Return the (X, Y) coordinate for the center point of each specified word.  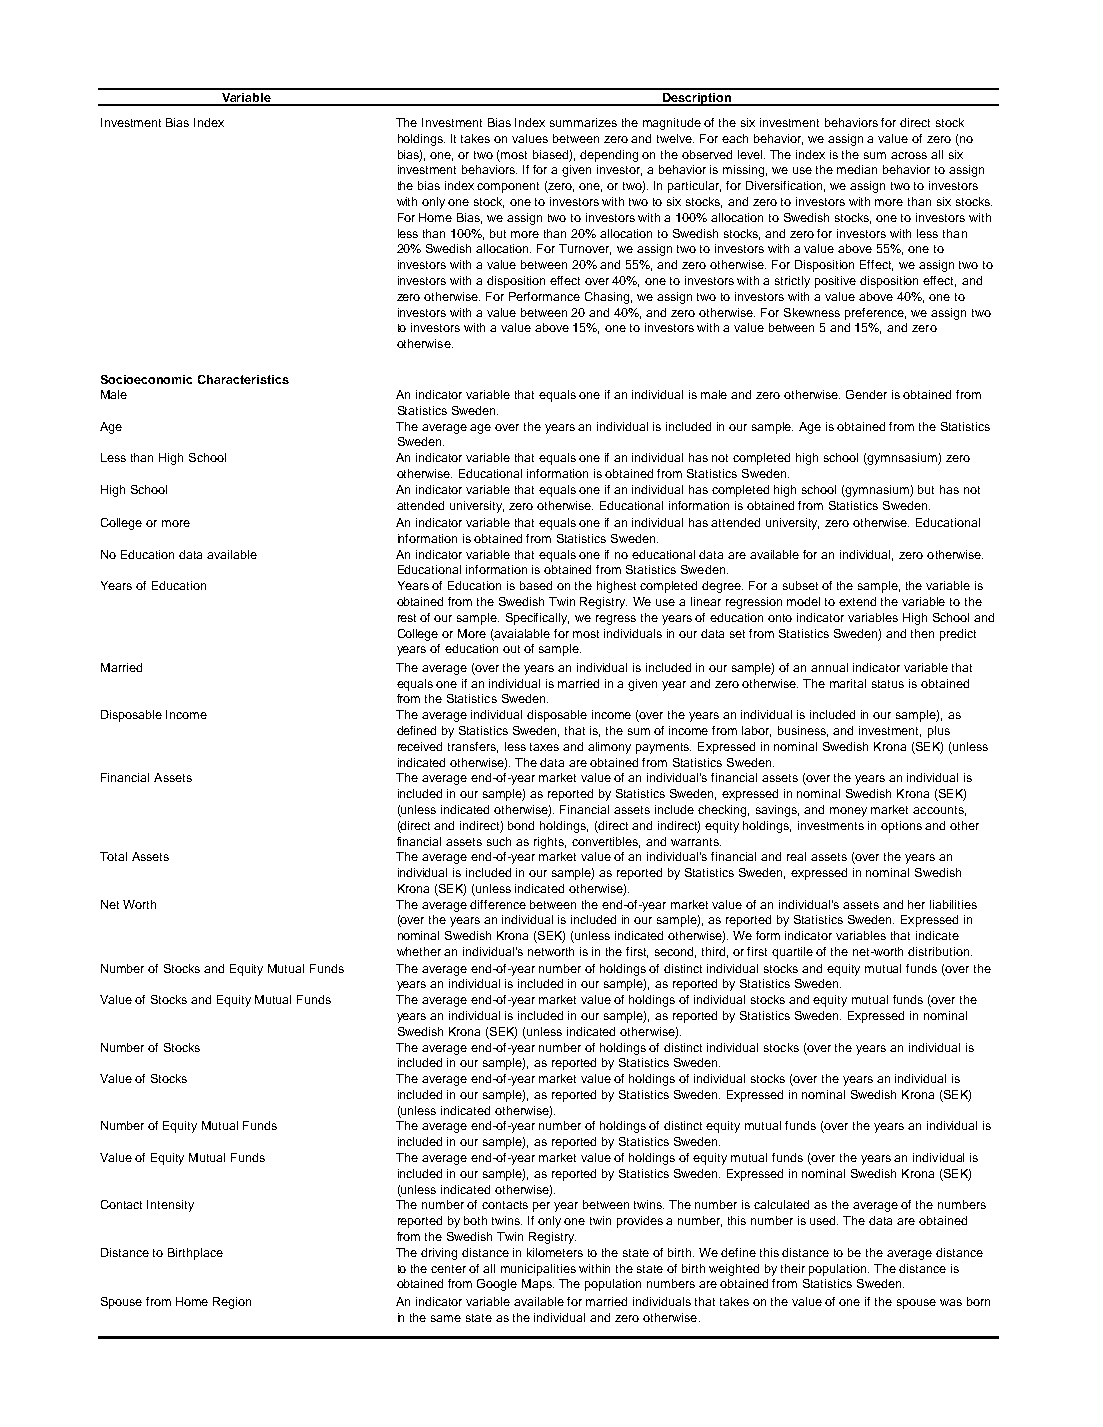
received (420, 746)
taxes (544, 747)
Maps (538, 1285)
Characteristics (243, 379)
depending (609, 156)
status (888, 684)
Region (232, 1303)
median (857, 169)
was (951, 1302)
